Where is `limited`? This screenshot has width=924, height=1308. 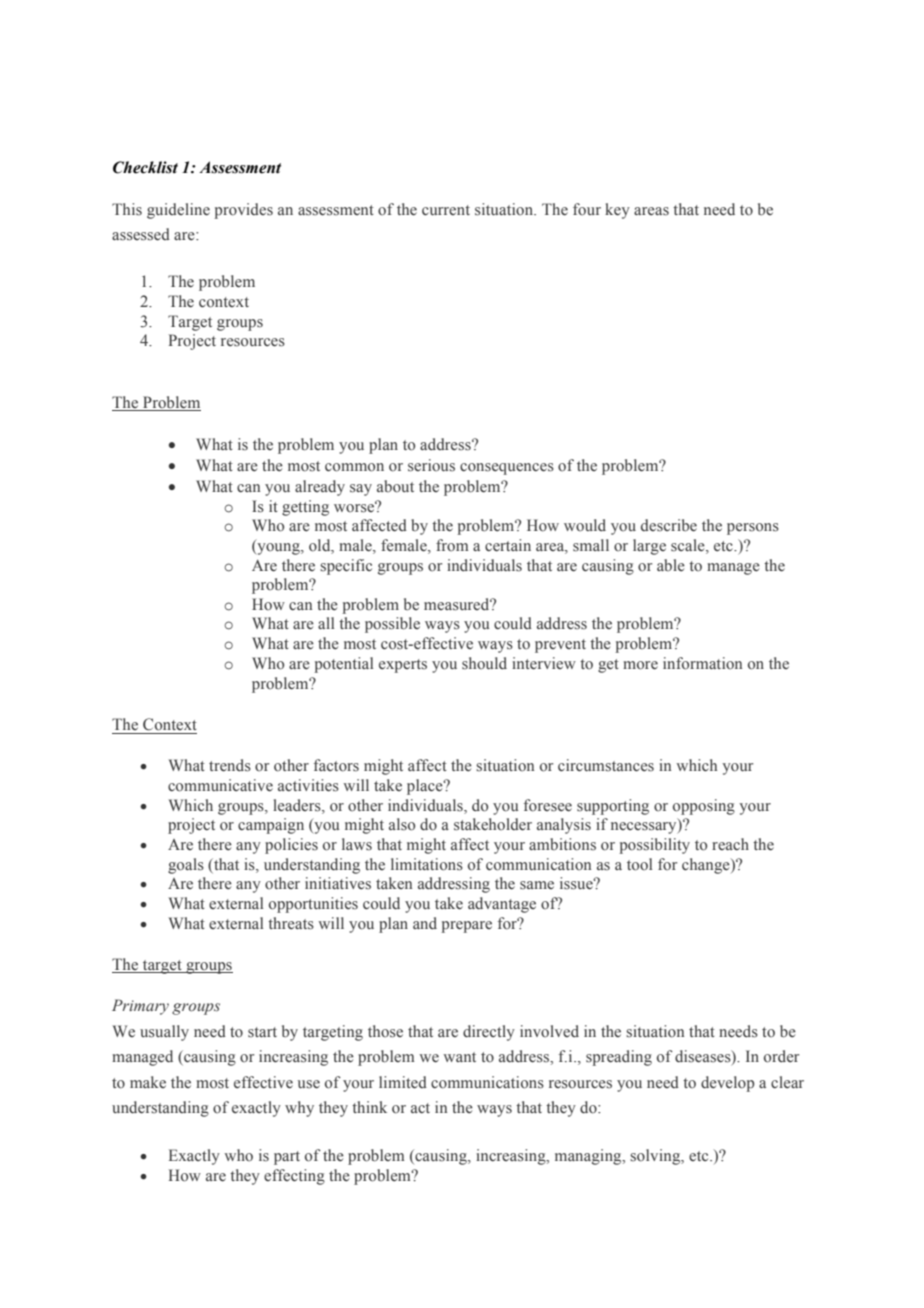
limited is located at coordinates (403, 1082).
